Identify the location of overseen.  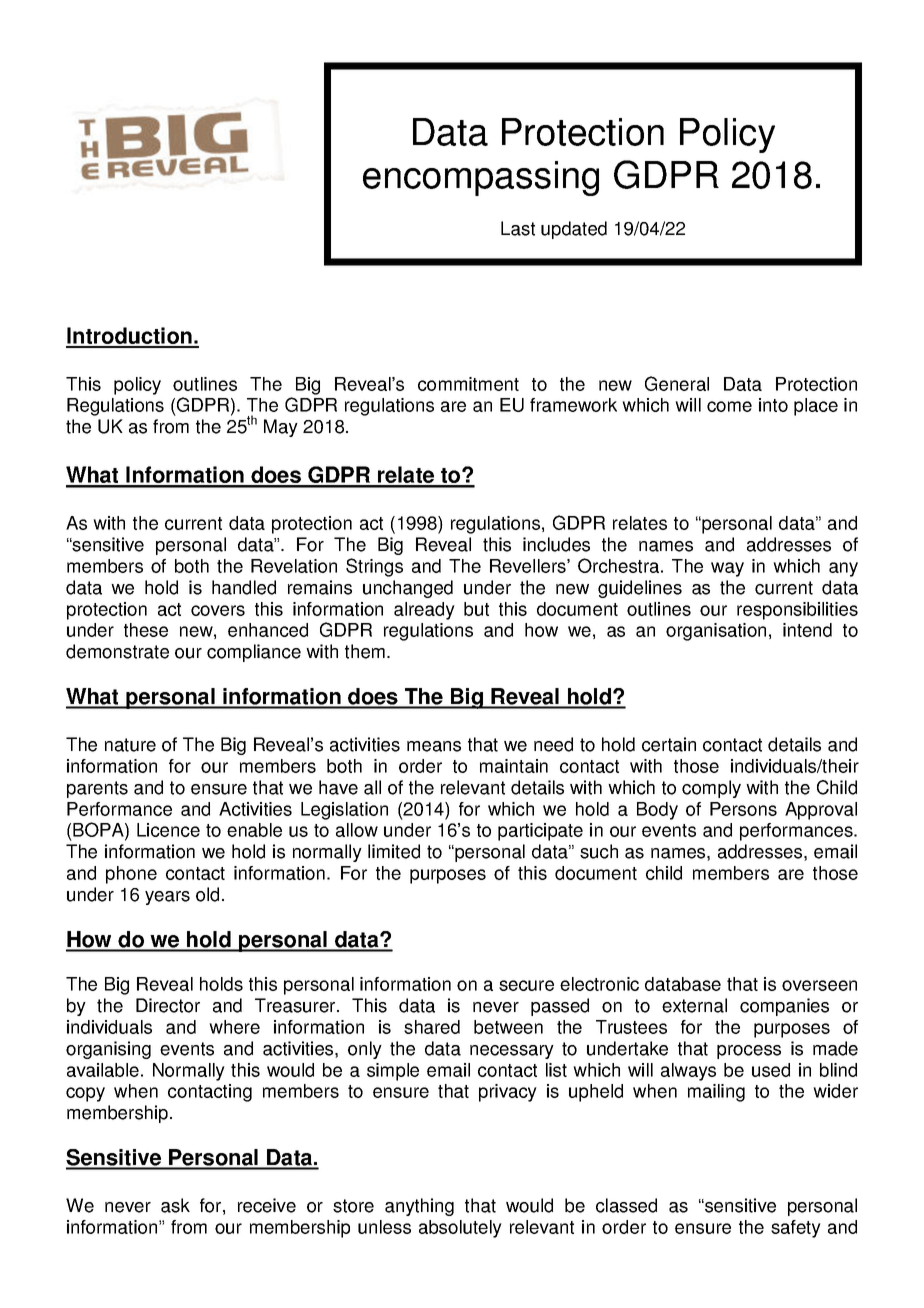
(819, 985).
